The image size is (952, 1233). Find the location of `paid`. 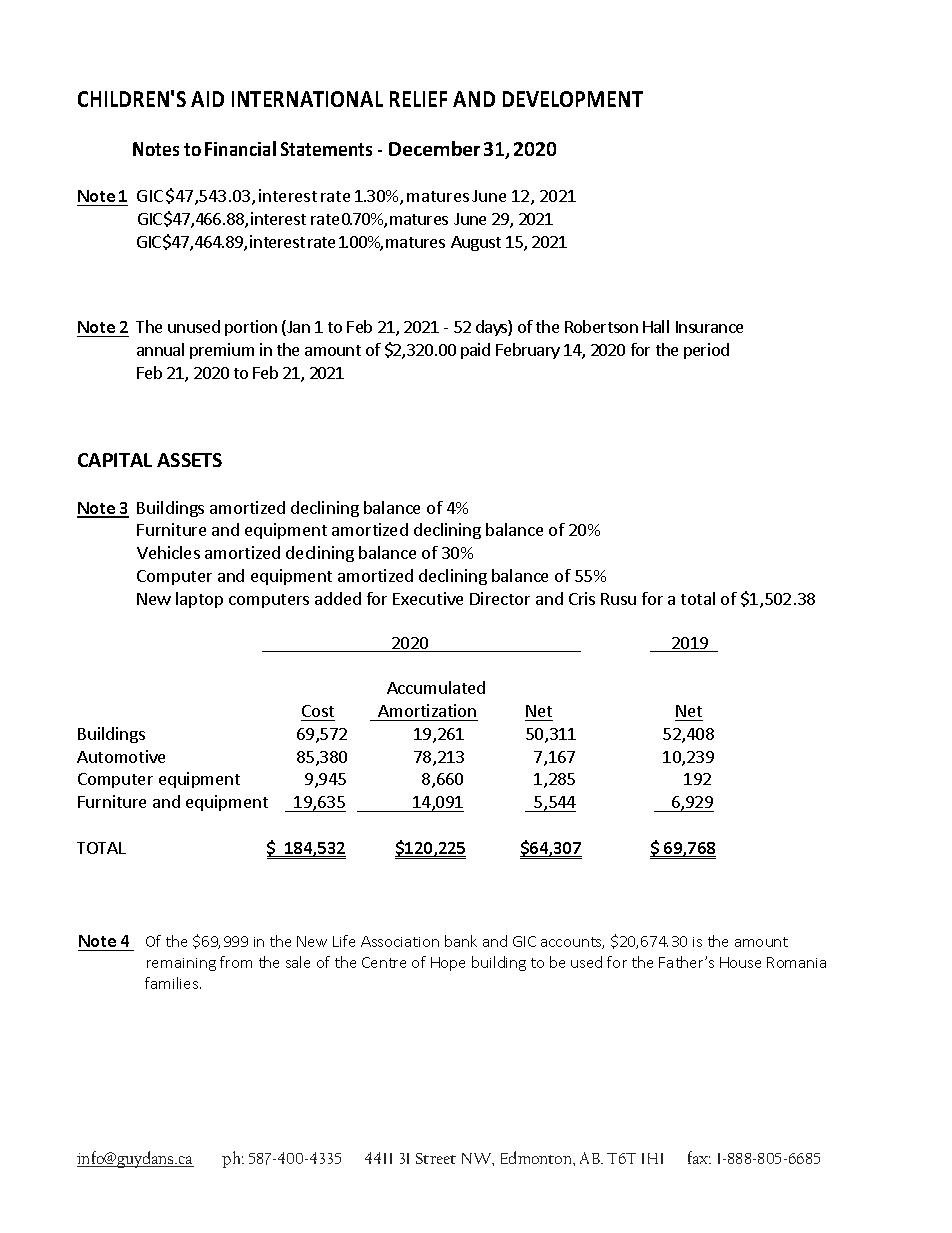

paid is located at coordinates (475, 351).
